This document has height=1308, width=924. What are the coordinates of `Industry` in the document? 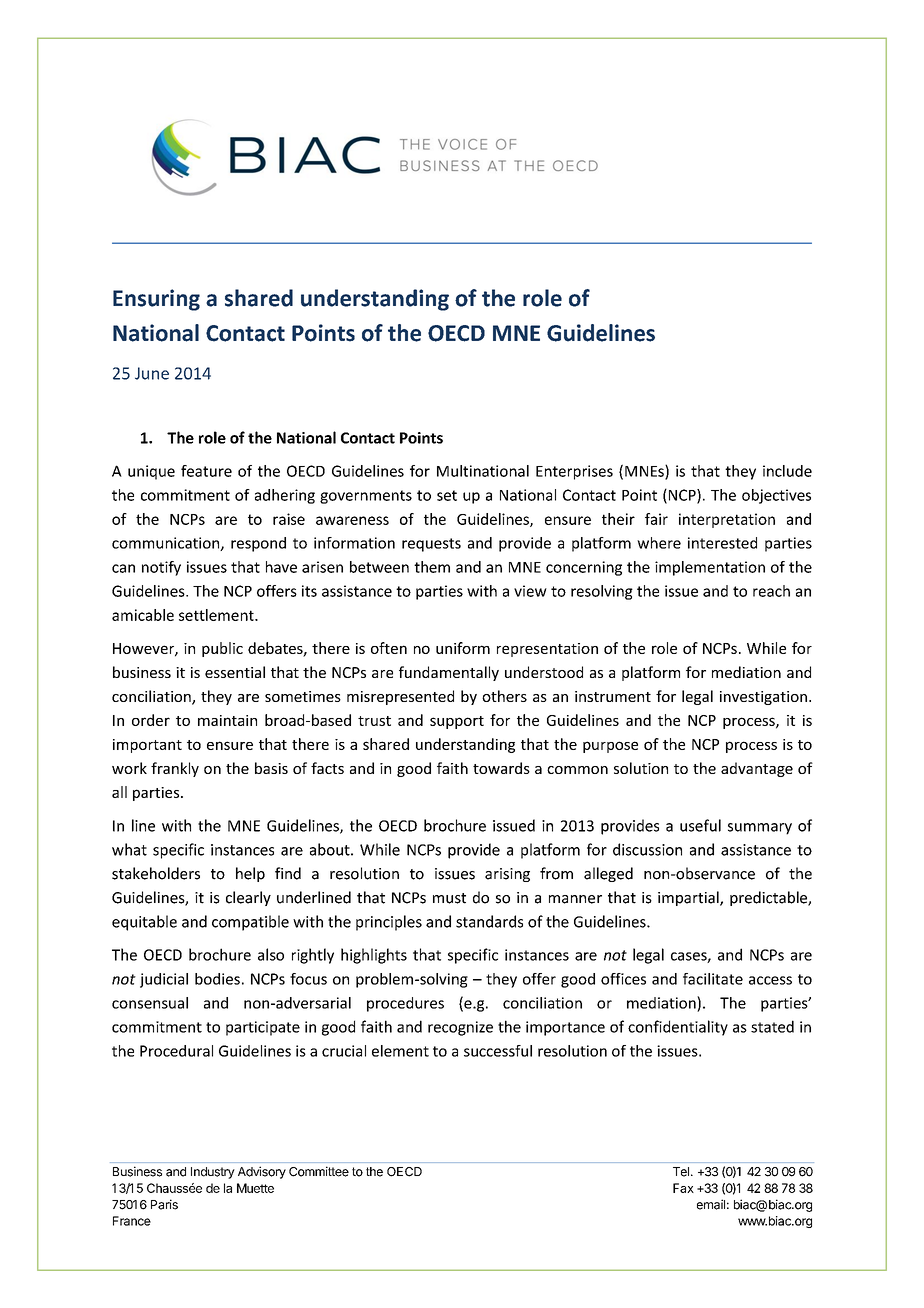 It's located at (213, 1173).
